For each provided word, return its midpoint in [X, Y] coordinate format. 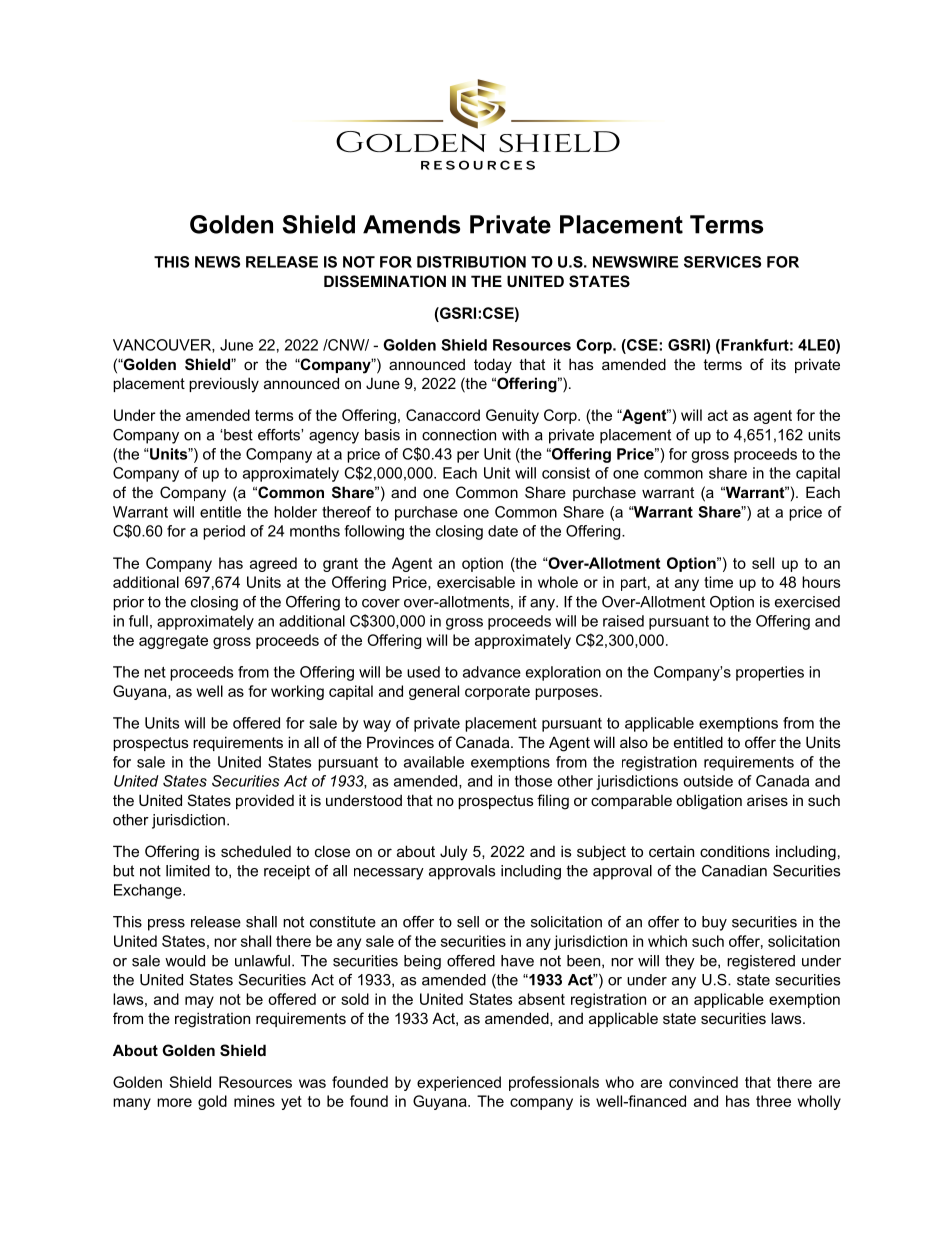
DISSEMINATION [385, 281]
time [718, 582]
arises [767, 800]
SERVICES [722, 262]
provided [265, 801]
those [533, 781]
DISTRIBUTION [471, 262]
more [174, 1102]
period [224, 532]
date [503, 531]
